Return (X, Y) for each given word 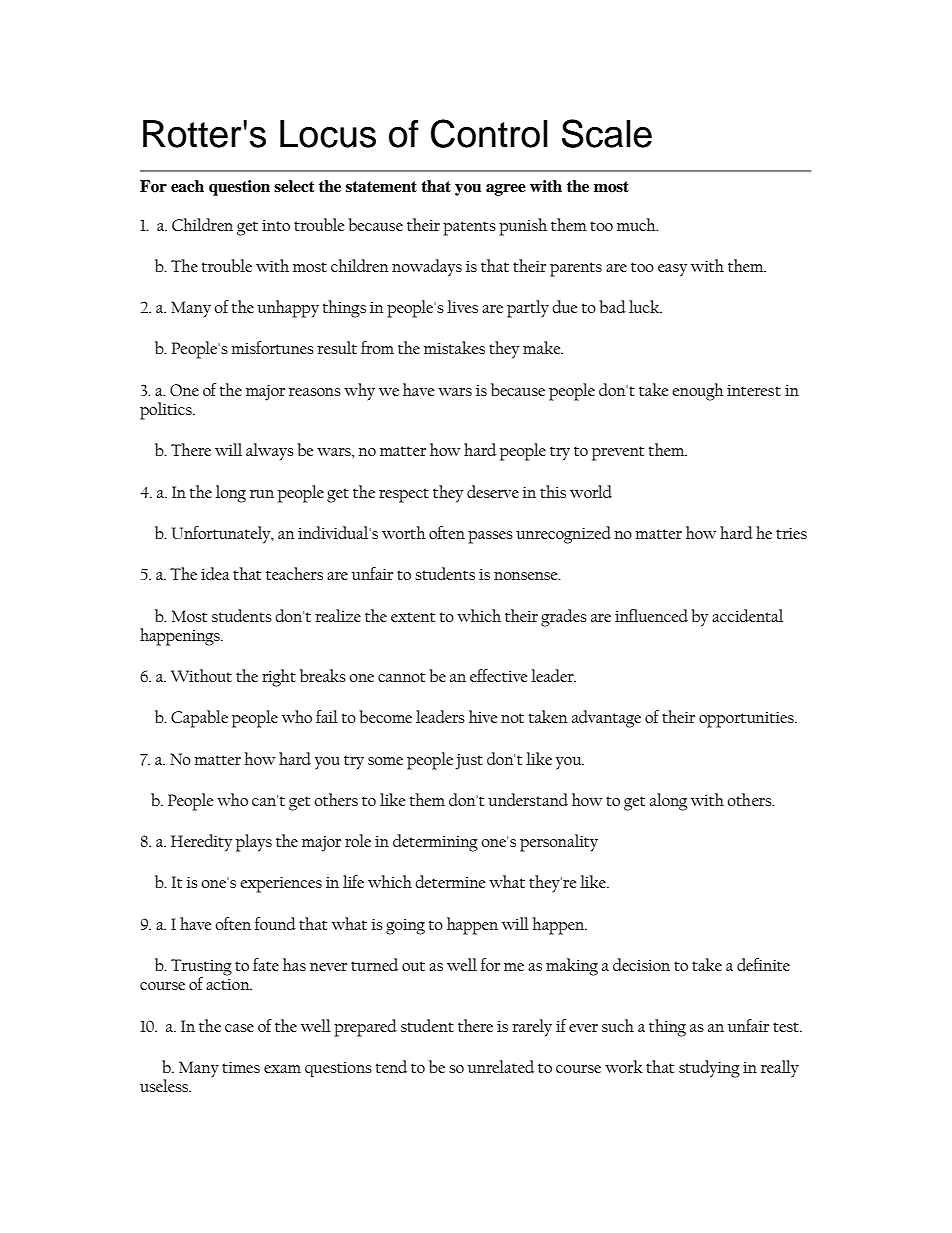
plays (254, 843)
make (543, 347)
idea (215, 573)
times (241, 1067)
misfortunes (272, 347)
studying (709, 1069)
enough (698, 392)
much (637, 224)
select (294, 186)
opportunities (747, 720)
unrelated (501, 1066)
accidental (747, 615)
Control (489, 133)
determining (435, 843)
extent (413, 617)
